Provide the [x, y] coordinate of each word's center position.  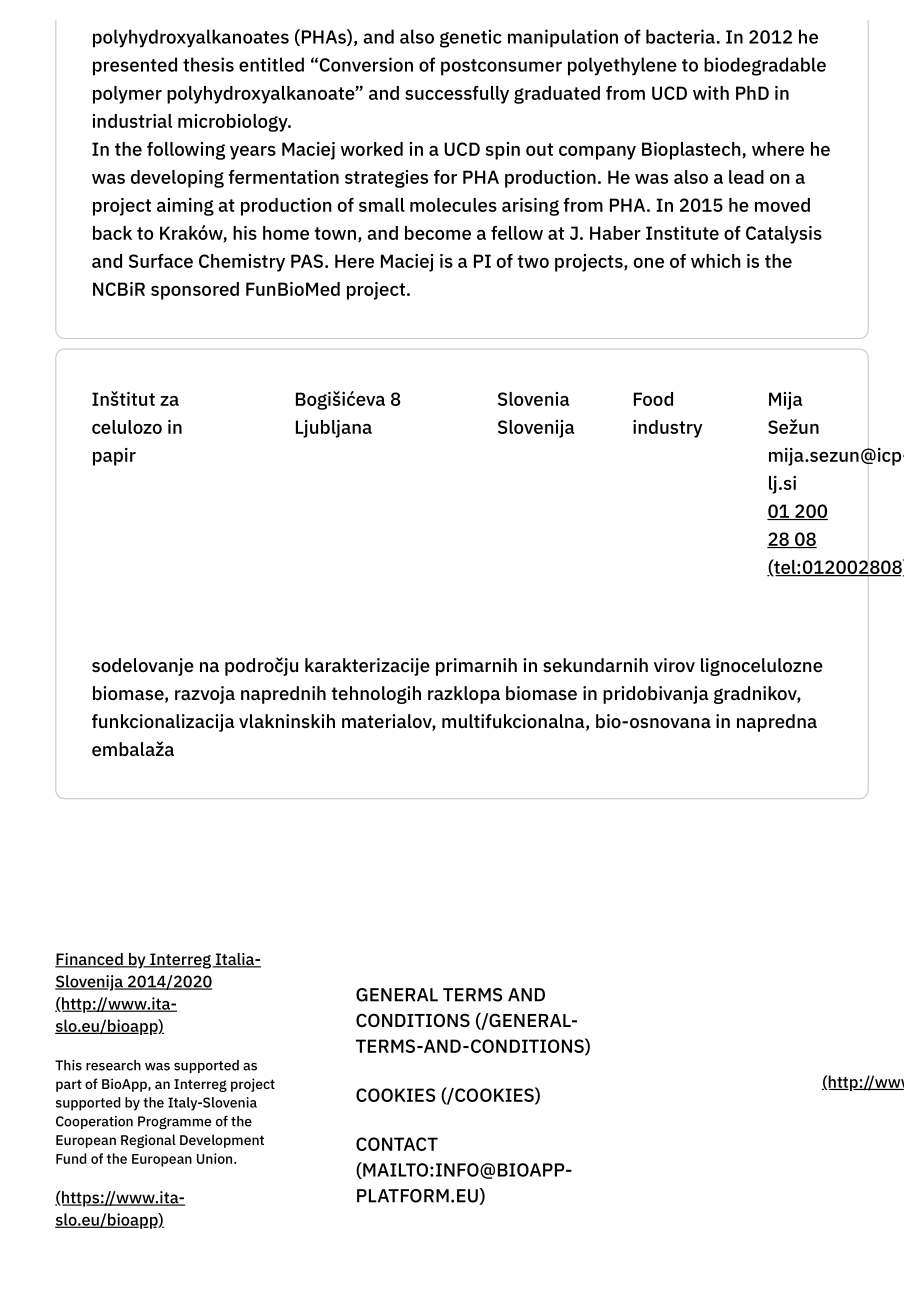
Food [653, 399]
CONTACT [397, 1144]
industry [668, 429]
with [711, 93]
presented [135, 66]
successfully [457, 95]
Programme [174, 1123]
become [438, 233]
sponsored [195, 291]
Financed [90, 960]
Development [222, 1141]
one [649, 263]
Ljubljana [334, 429]
